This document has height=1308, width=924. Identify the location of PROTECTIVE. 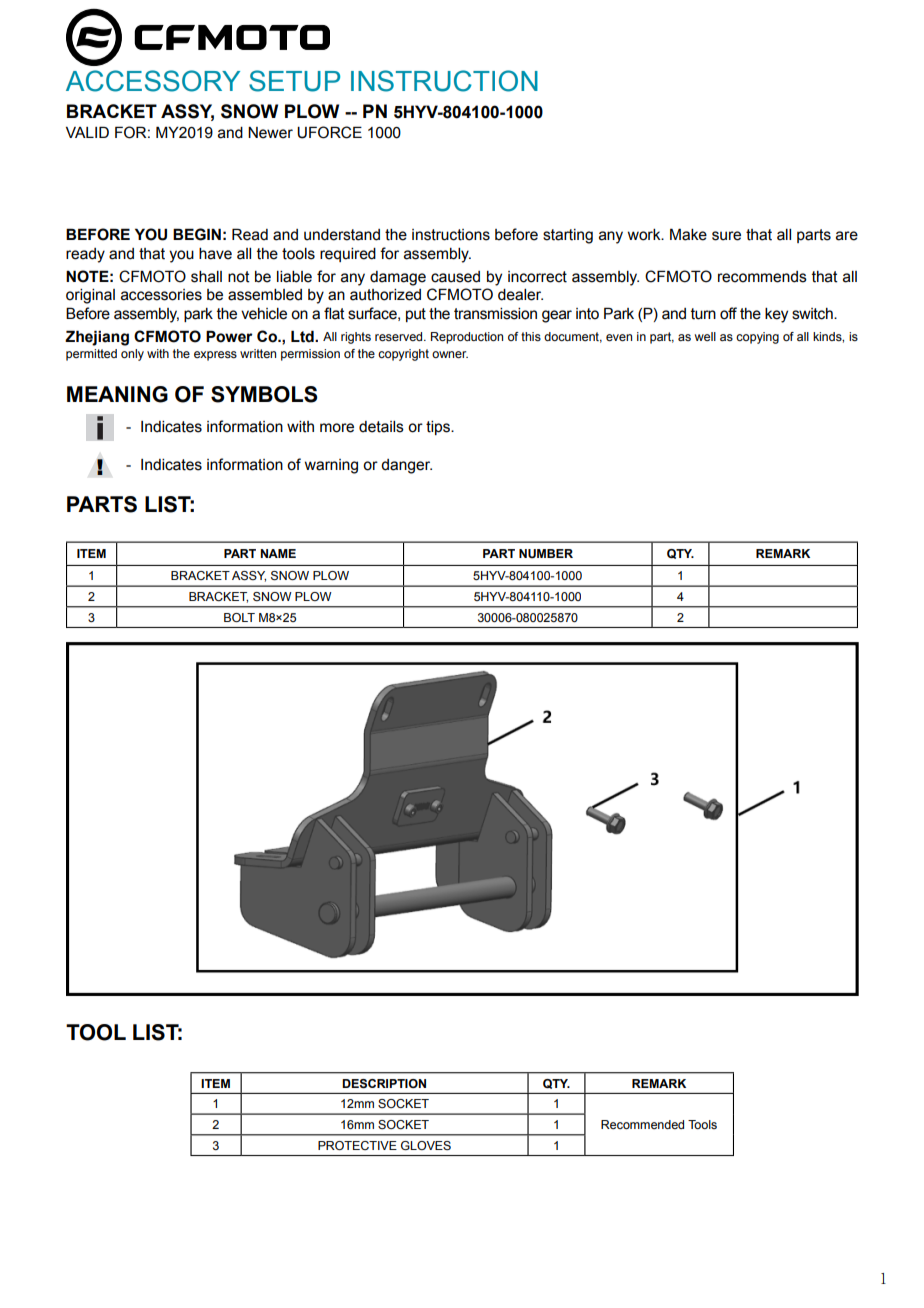
(357, 1145).
